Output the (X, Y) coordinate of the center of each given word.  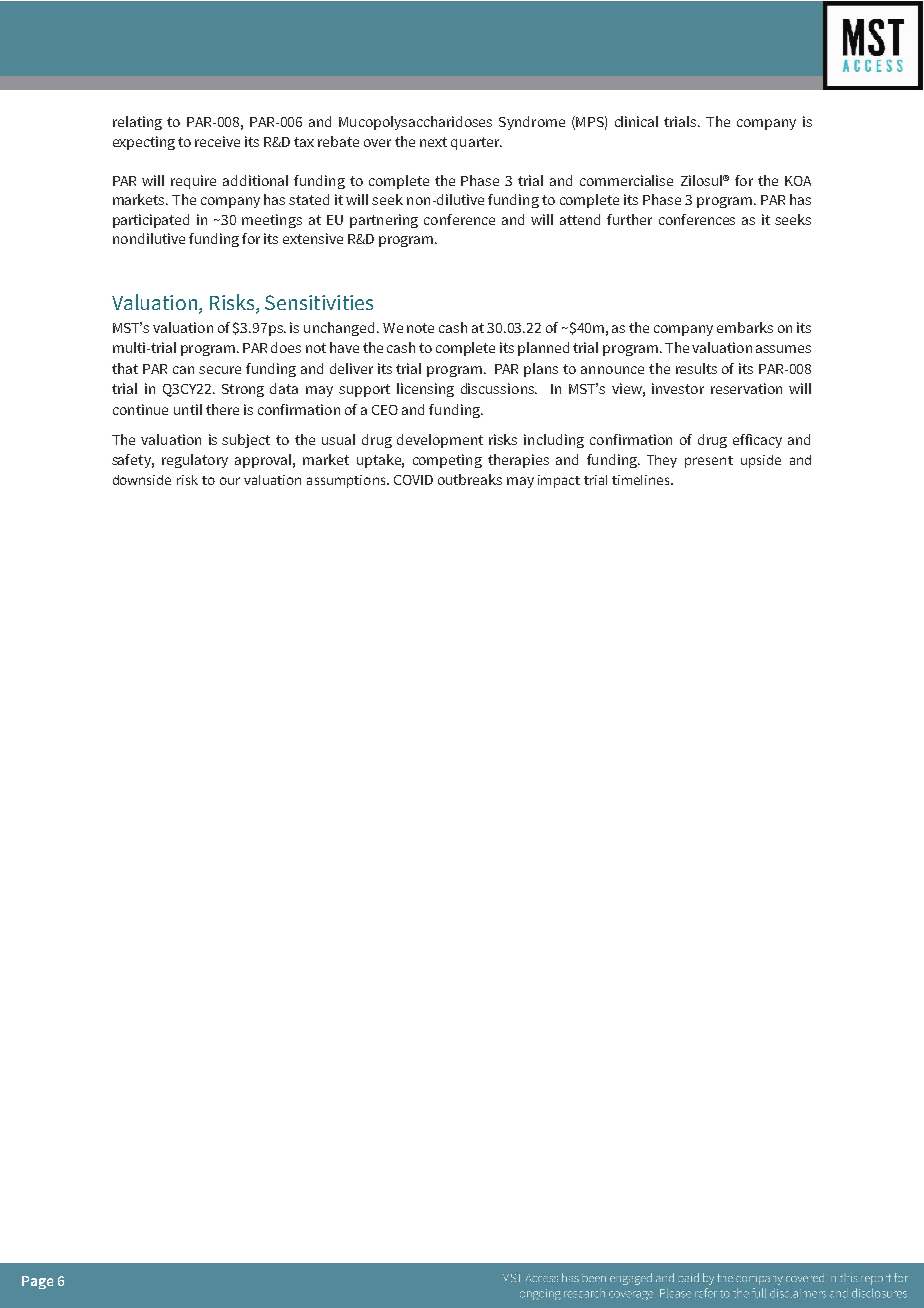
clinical (636, 121)
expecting (144, 143)
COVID (413, 480)
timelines (642, 480)
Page (37, 1282)
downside (142, 480)
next (433, 142)
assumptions (347, 481)
